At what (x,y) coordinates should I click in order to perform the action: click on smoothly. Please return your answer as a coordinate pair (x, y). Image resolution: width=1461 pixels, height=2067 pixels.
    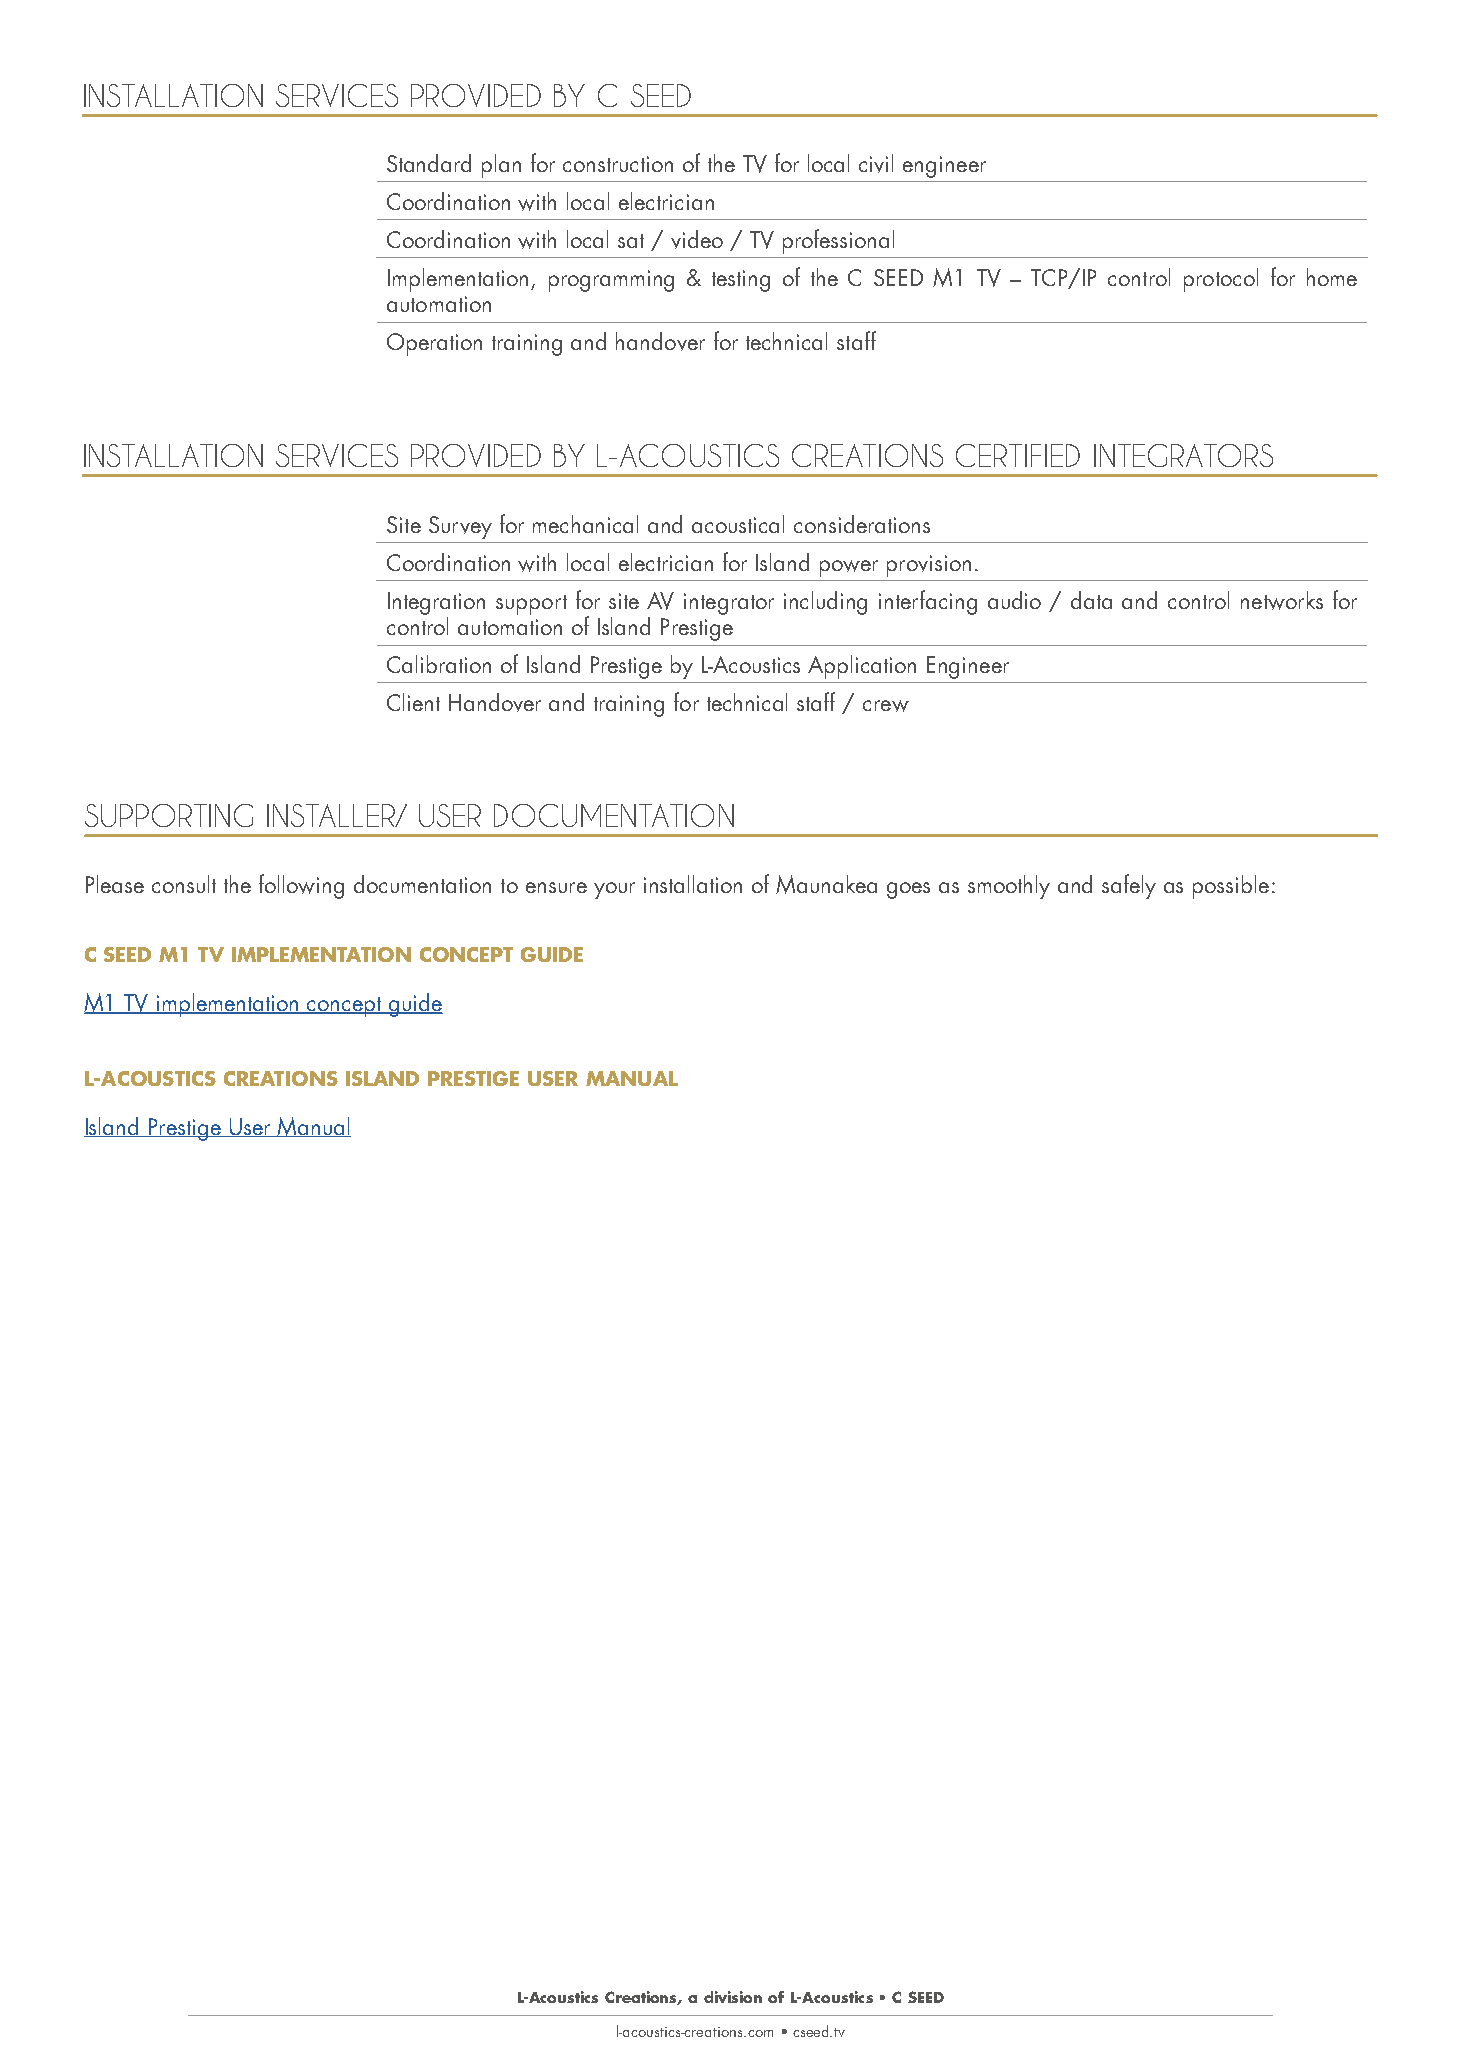
    Looking at the image, I should click on (1009, 887).
